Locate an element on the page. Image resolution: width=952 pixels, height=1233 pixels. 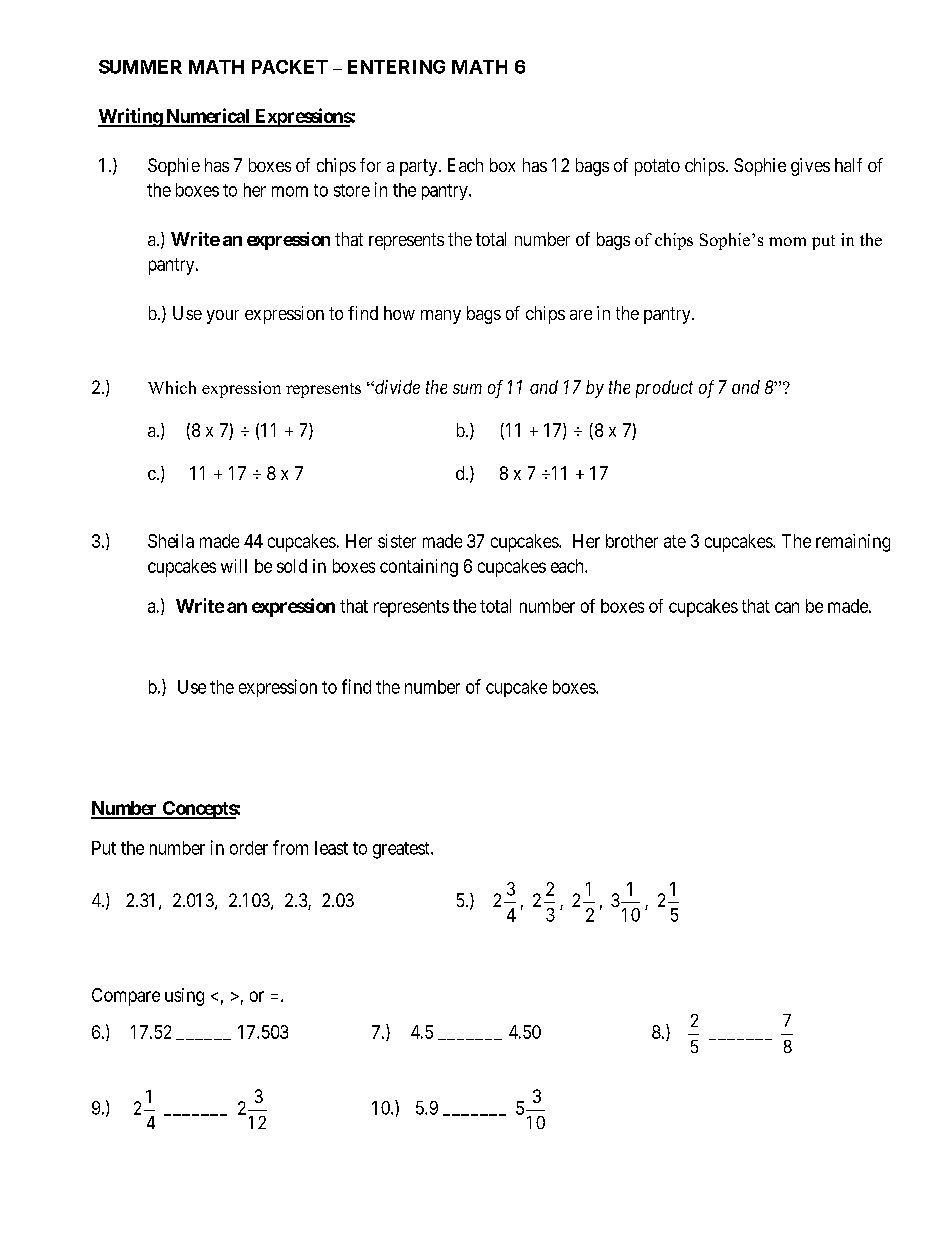
will is located at coordinates (234, 566).
